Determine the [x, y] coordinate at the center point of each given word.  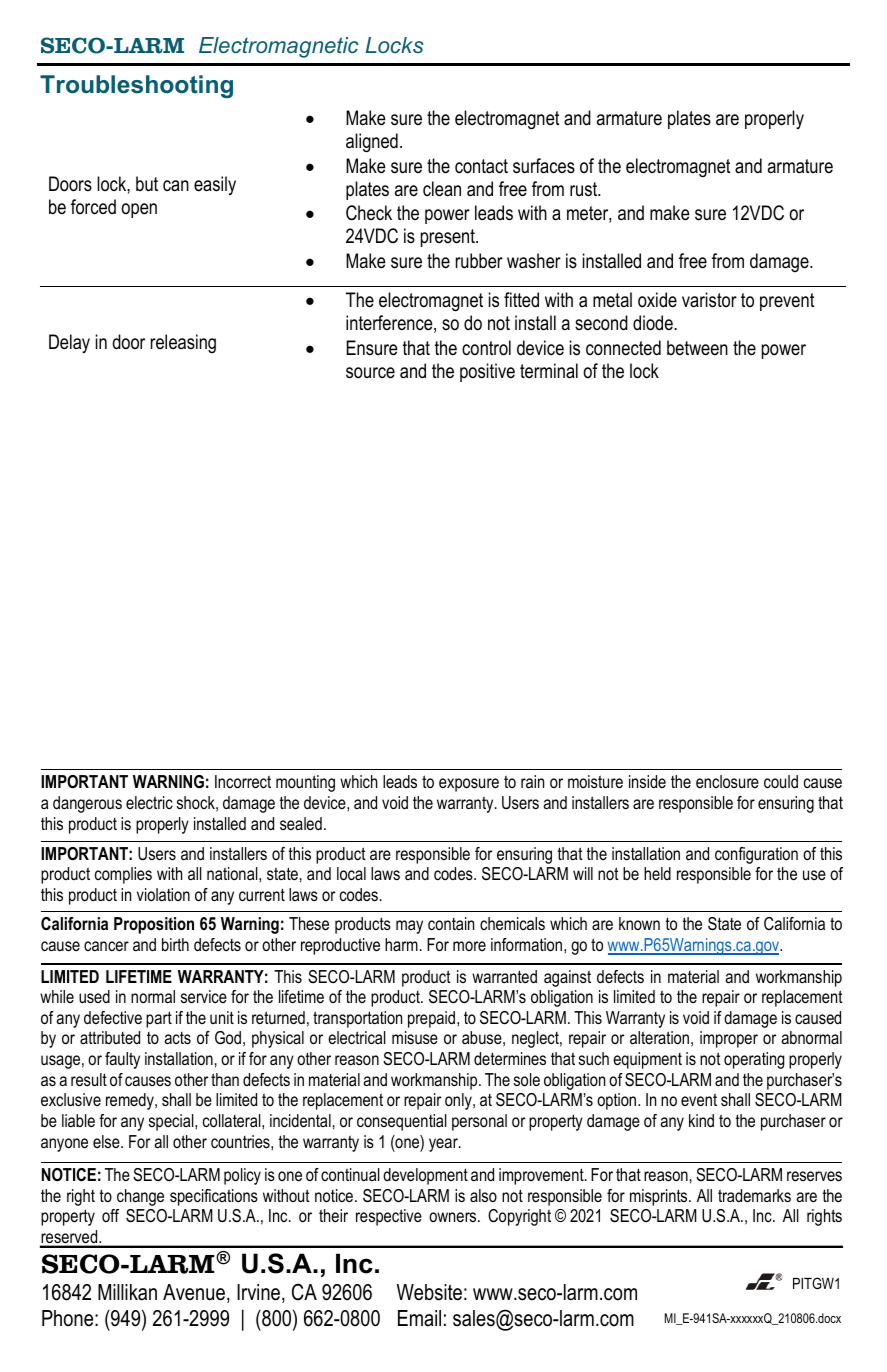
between [697, 348]
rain [532, 781]
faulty [122, 1060]
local [351, 874]
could [781, 781]
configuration [756, 855]
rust [585, 189]
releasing [183, 343]
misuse [415, 1037]
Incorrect [243, 782]
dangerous [87, 804]
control [486, 348]
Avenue [194, 1292]
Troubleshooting [136, 86]
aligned [372, 143]
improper [729, 1039]
